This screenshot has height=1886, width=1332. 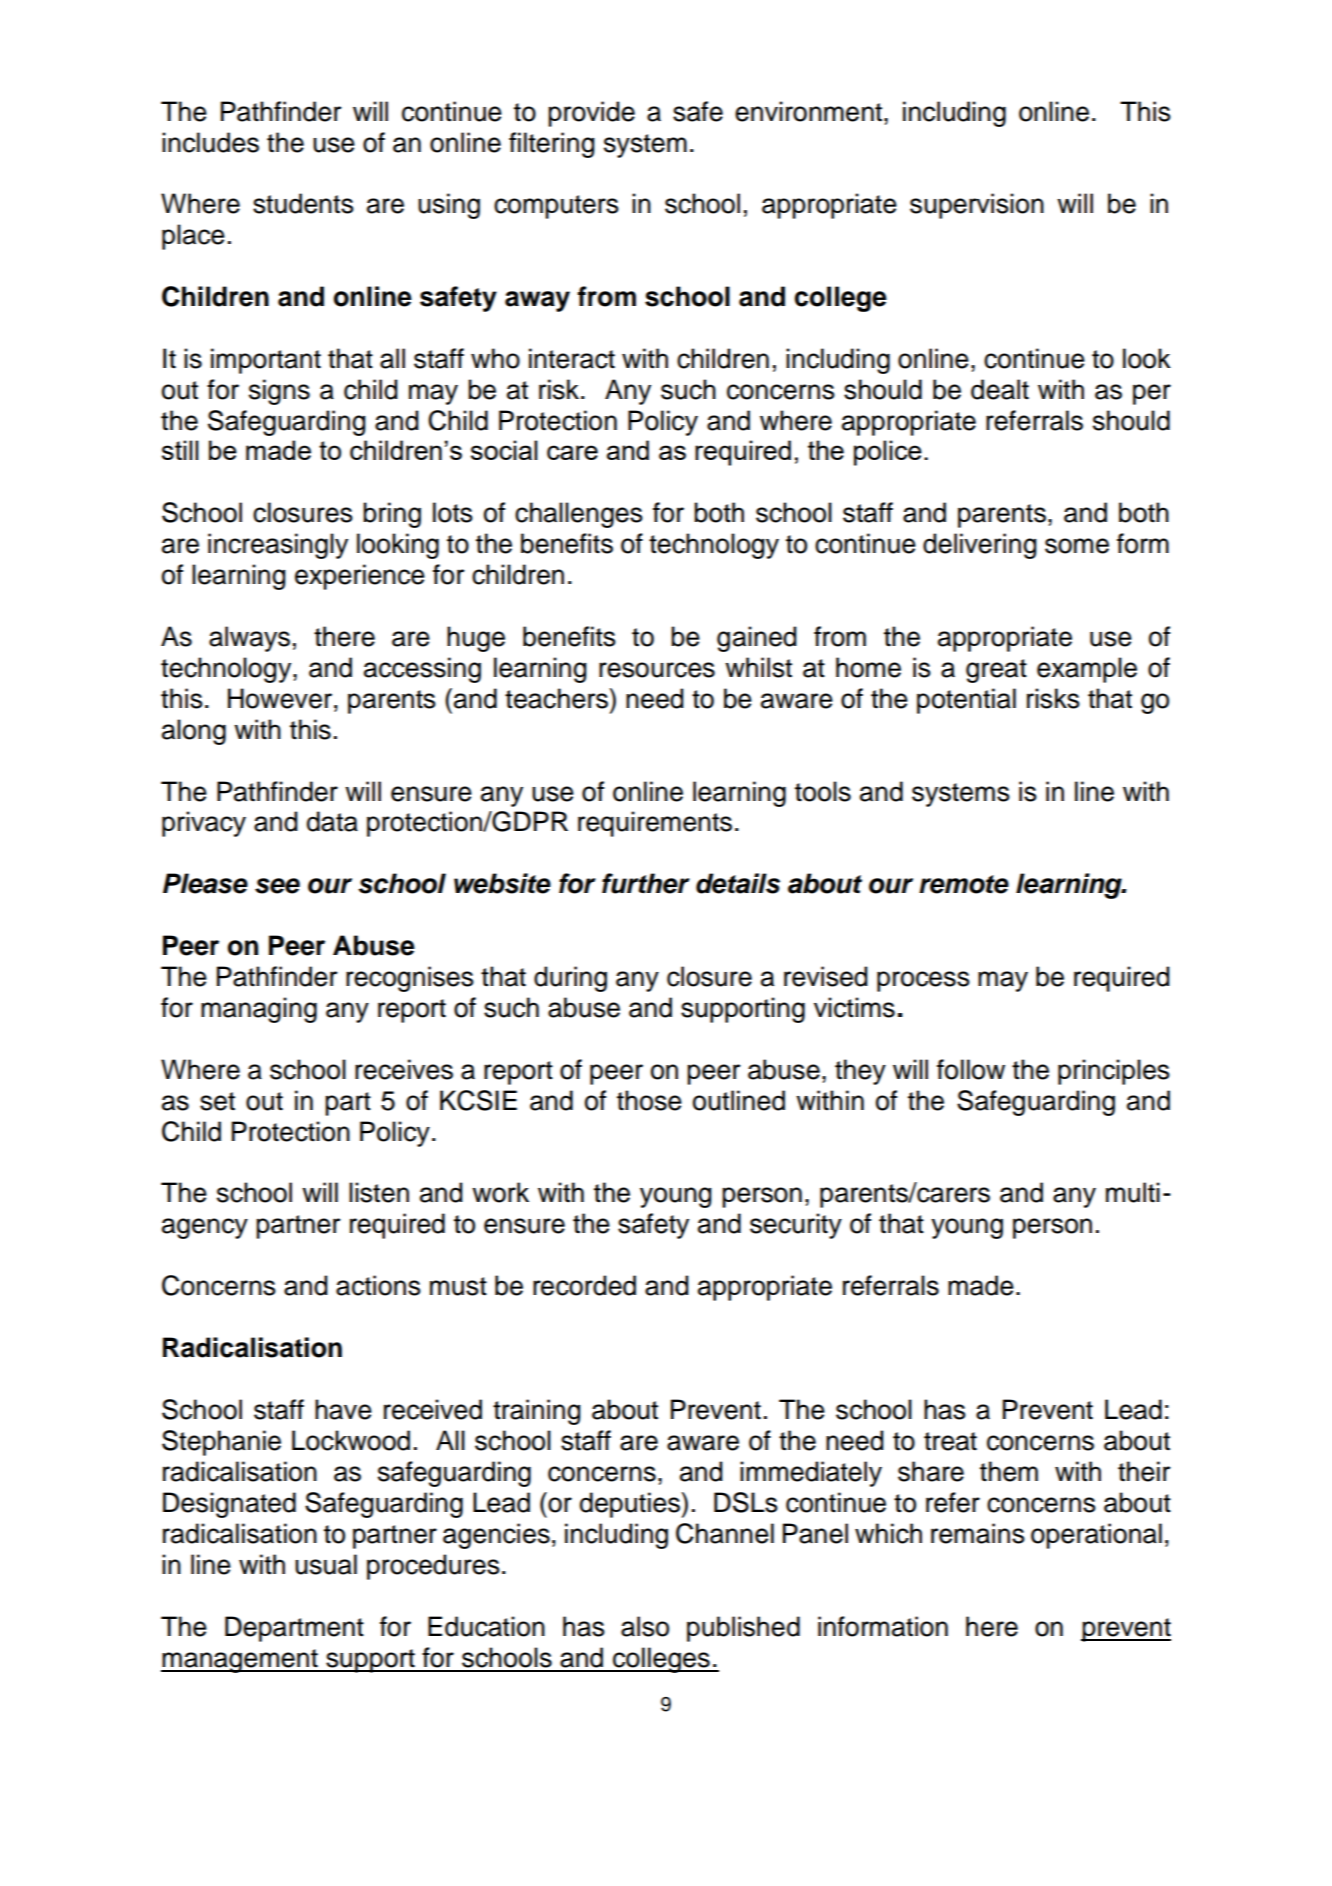 I want to click on students, so click(x=303, y=203).
